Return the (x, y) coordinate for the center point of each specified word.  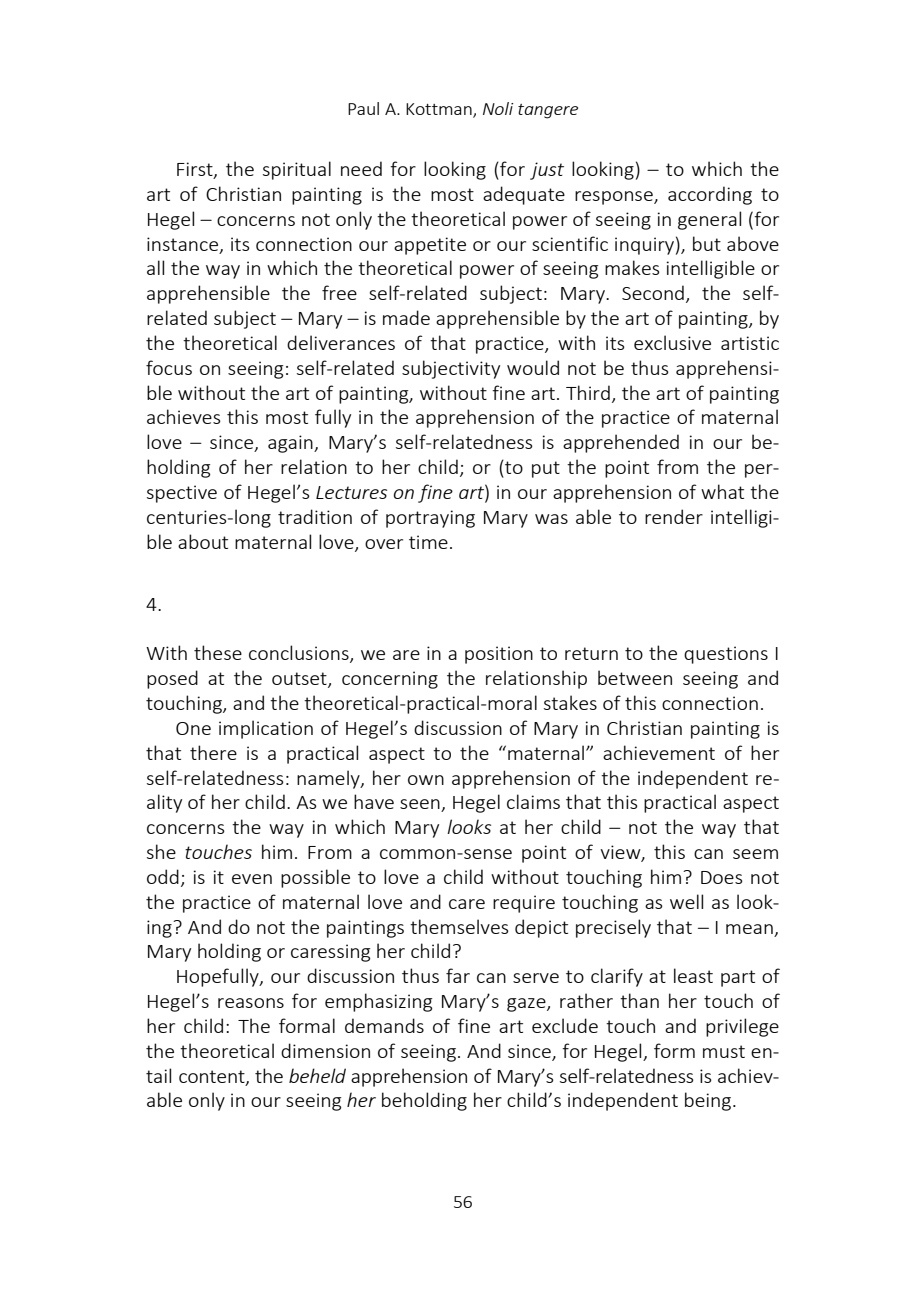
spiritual (297, 170)
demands (384, 1025)
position (499, 655)
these (218, 652)
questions (726, 655)
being (709, 1101)
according (710, 195)
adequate (524, 195)
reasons (251, 1003)
